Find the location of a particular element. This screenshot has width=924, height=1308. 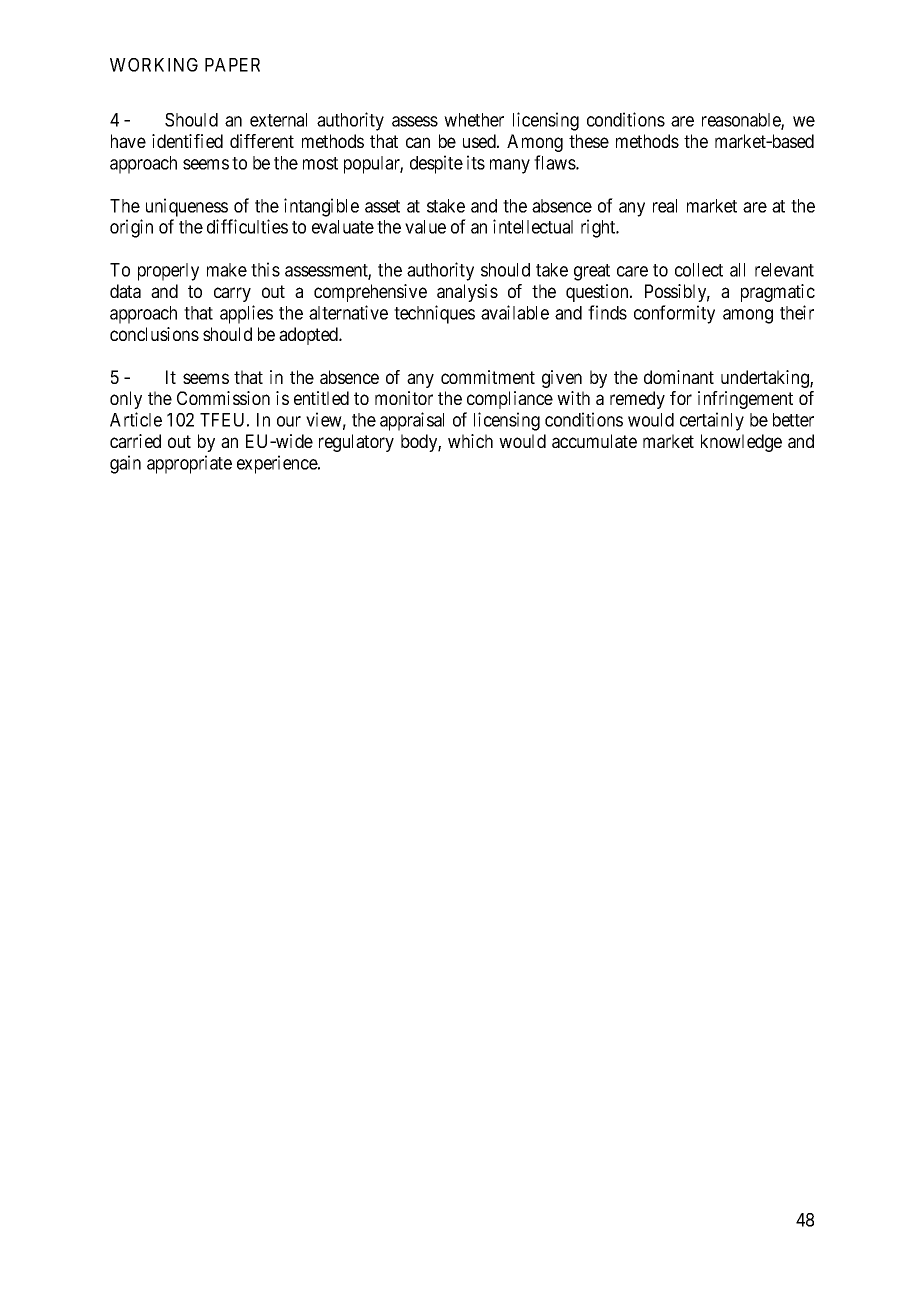

analysis is located at coordinates (467, 293).
